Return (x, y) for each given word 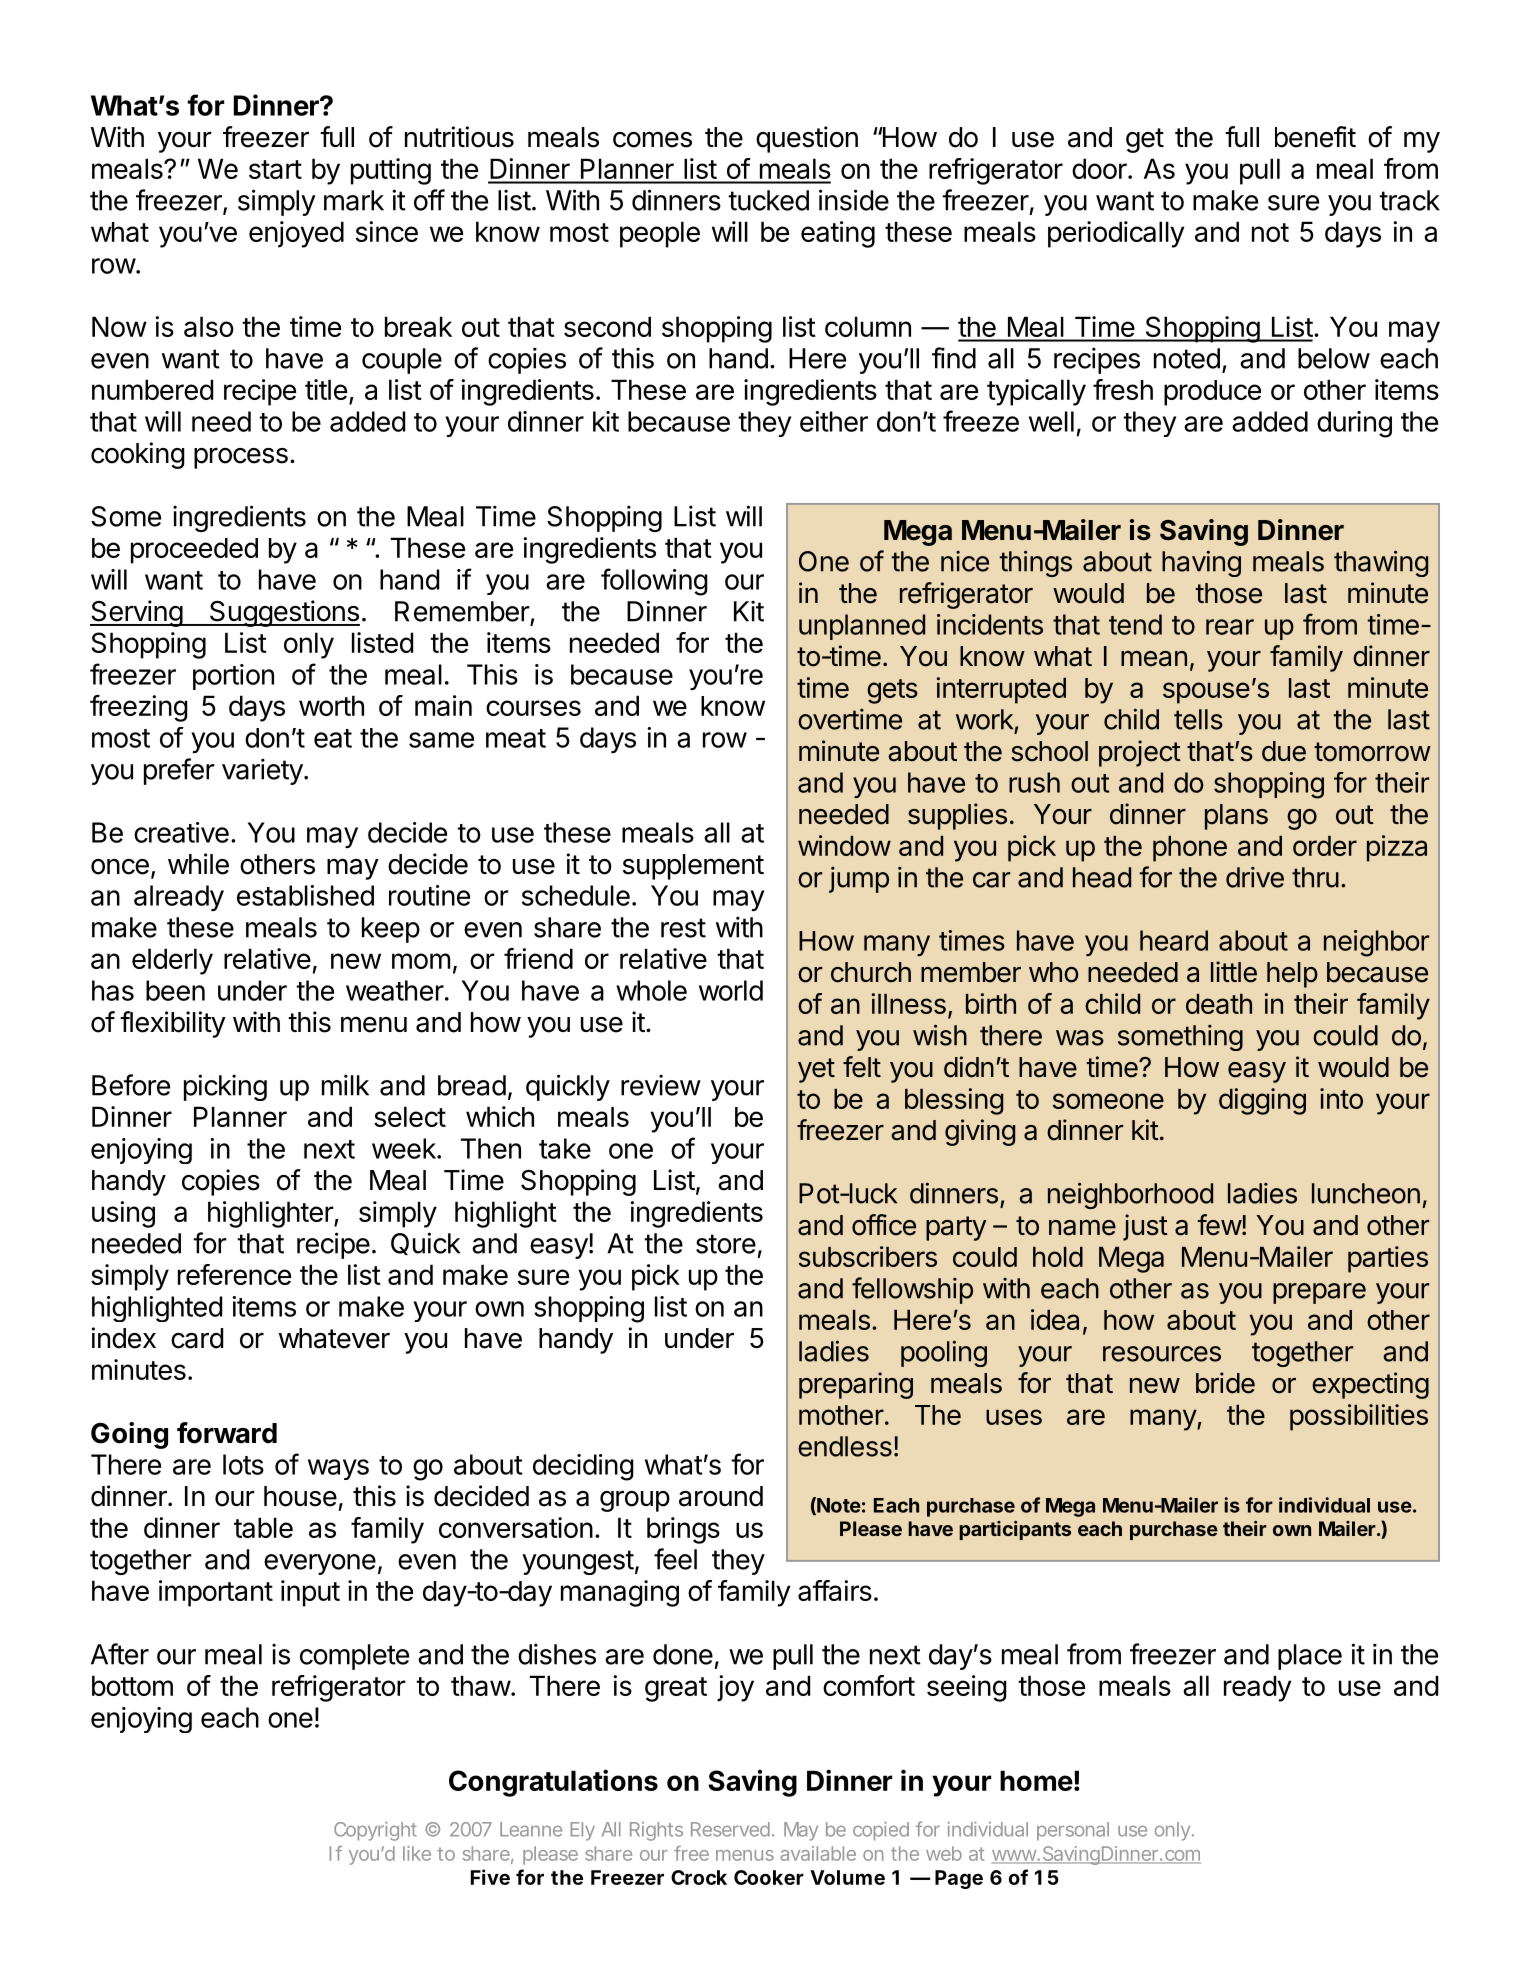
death (1219, 1004)
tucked (768, 200)
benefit (1315, 137)
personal (1073, 1831)
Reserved (730, 1829)
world (731, 990)
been (175, 990)
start (275, 169)
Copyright (375, 1831)
